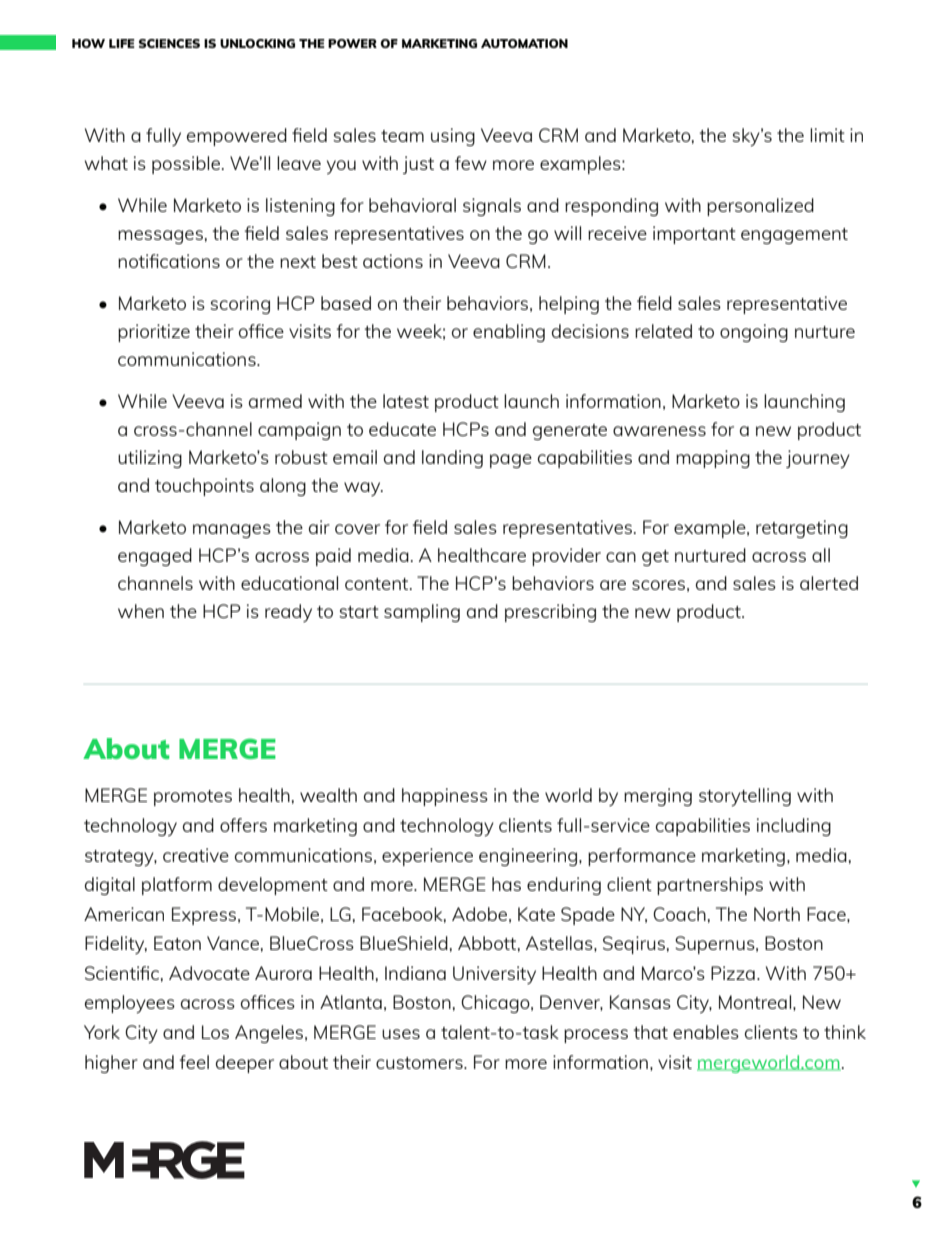  Describe the element at coordinates (754, 333) in the screenshot. I see `ongoing` at that location.
